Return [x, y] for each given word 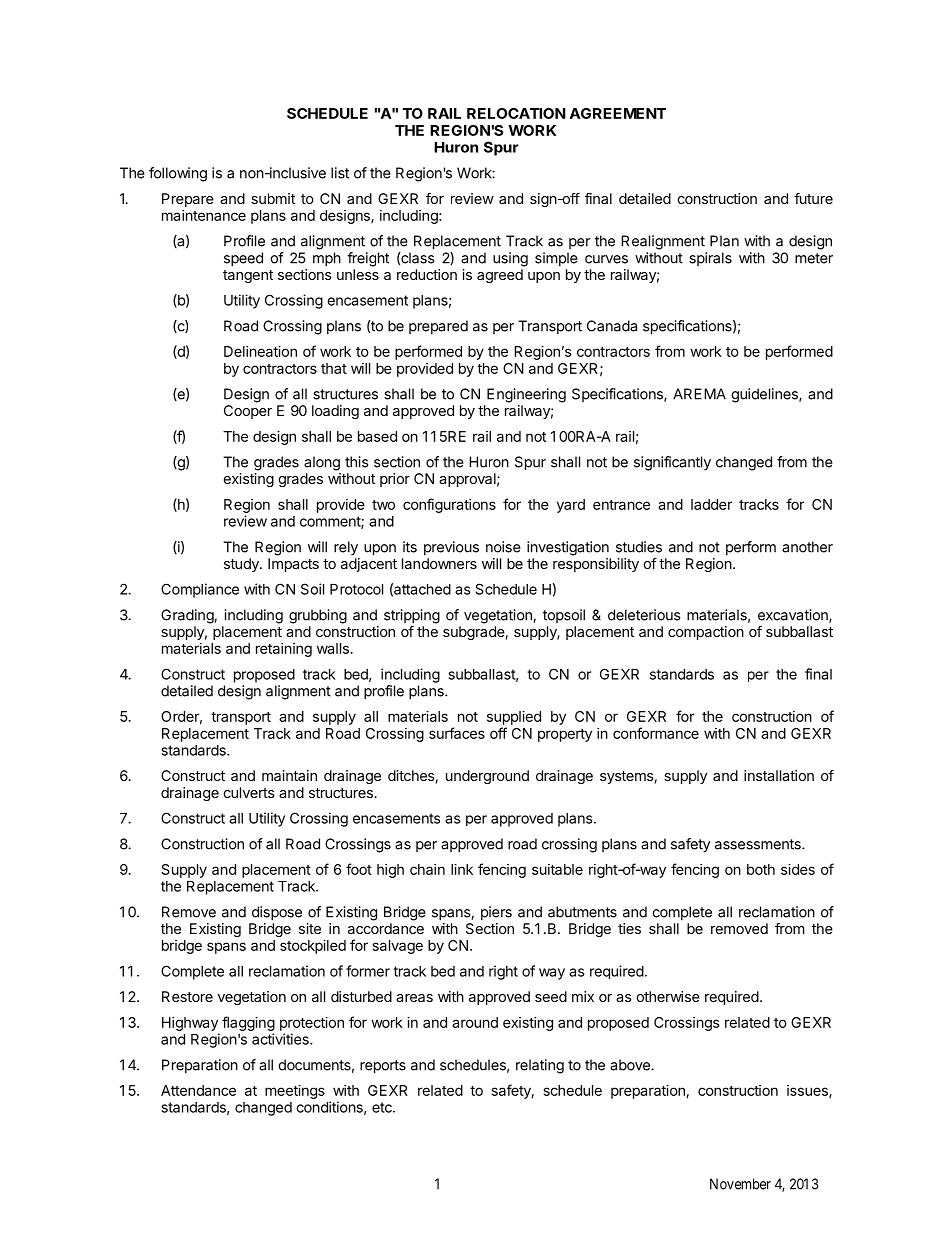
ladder [711, 504]
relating [540, 1066]
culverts [249, 792]
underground [487, 777]
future [813, 198]
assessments [759, 844]
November [740, 1184]
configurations [449, 505]
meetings [295, 1092]
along [322, 463]
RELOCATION [516, 113]
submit [273, 198]
